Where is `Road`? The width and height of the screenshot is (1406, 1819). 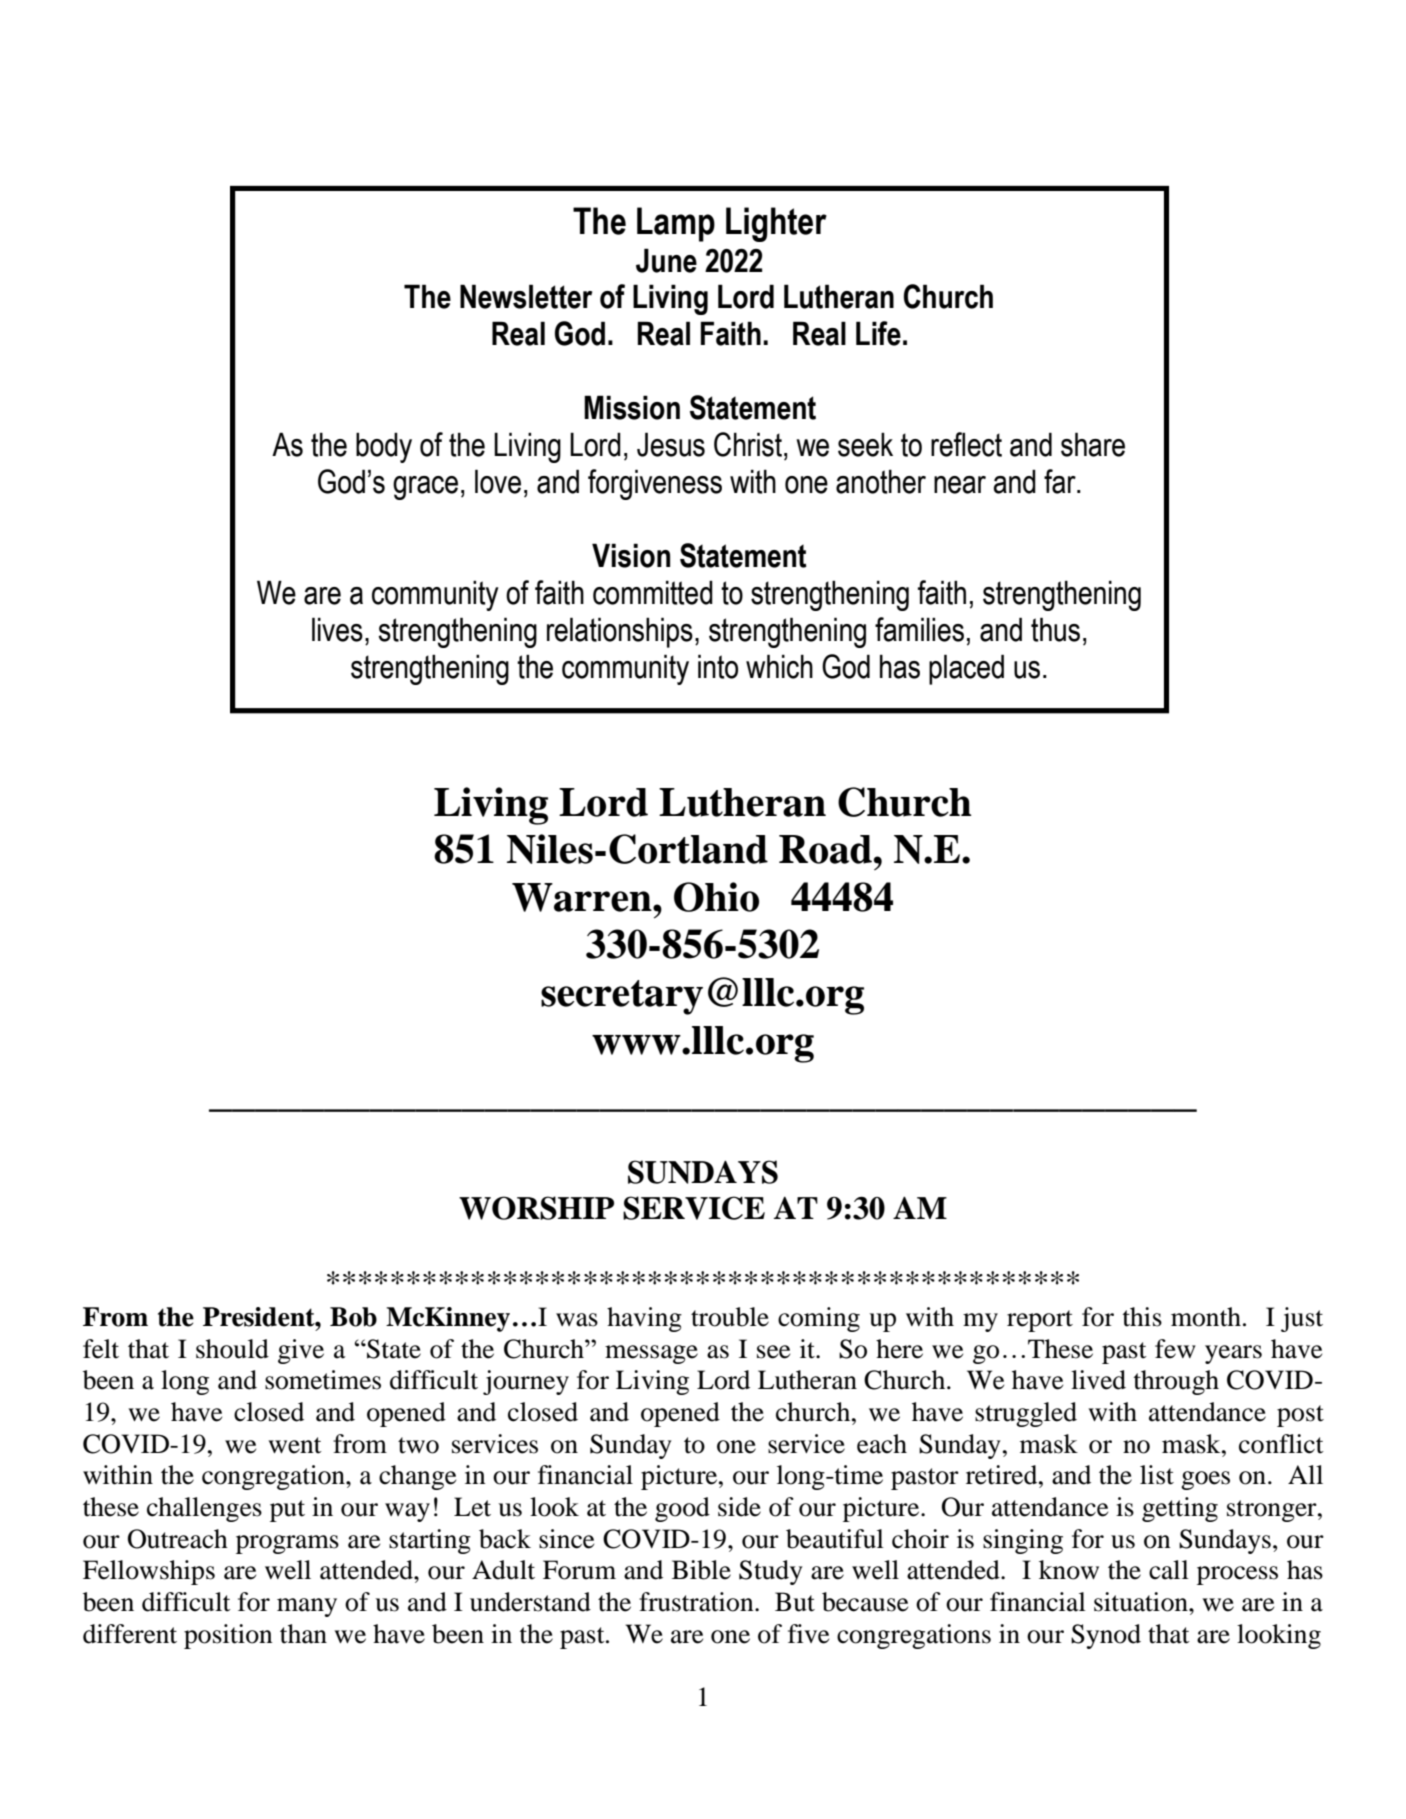 Road is located at coordinates (825, 849).
